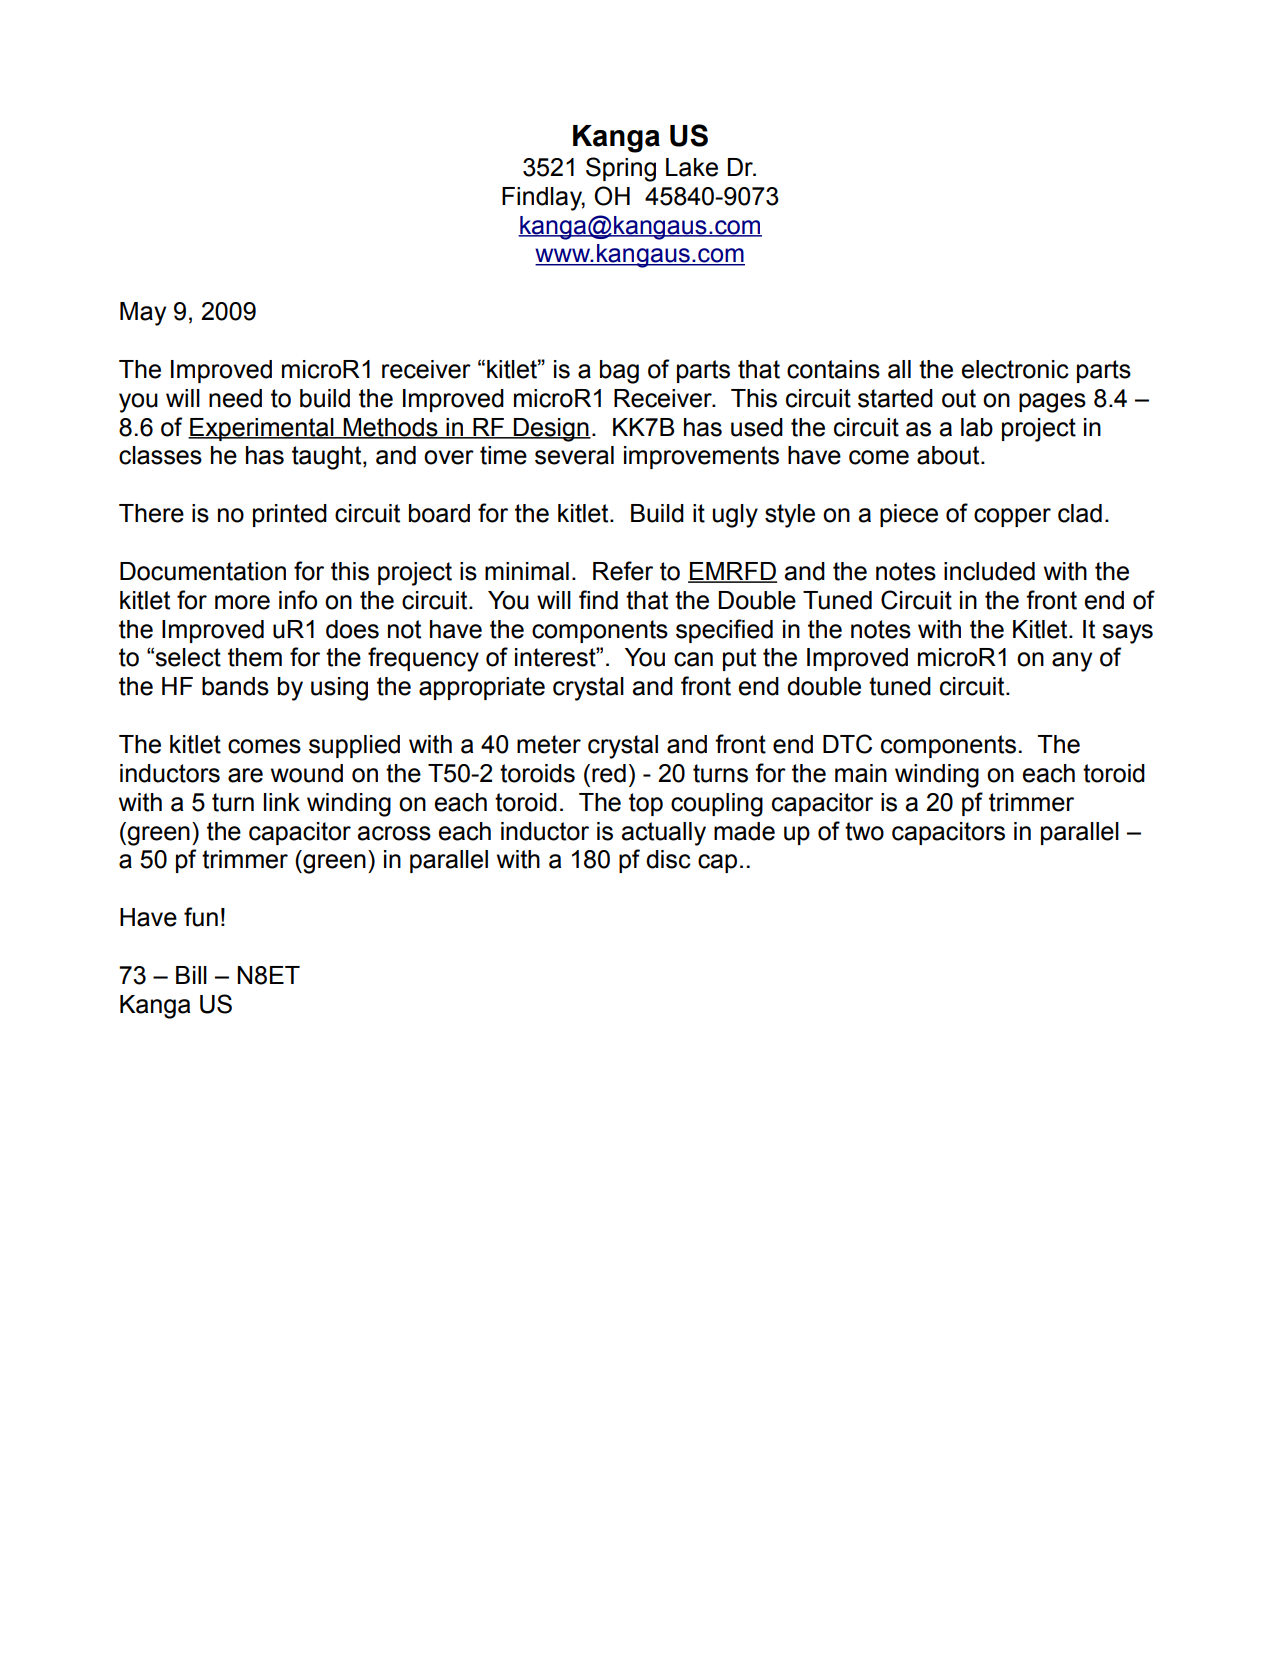  What do you see at coordinates (191, 975) in the screenshot?
I see `Bill` at bounding box center [191, 975].
